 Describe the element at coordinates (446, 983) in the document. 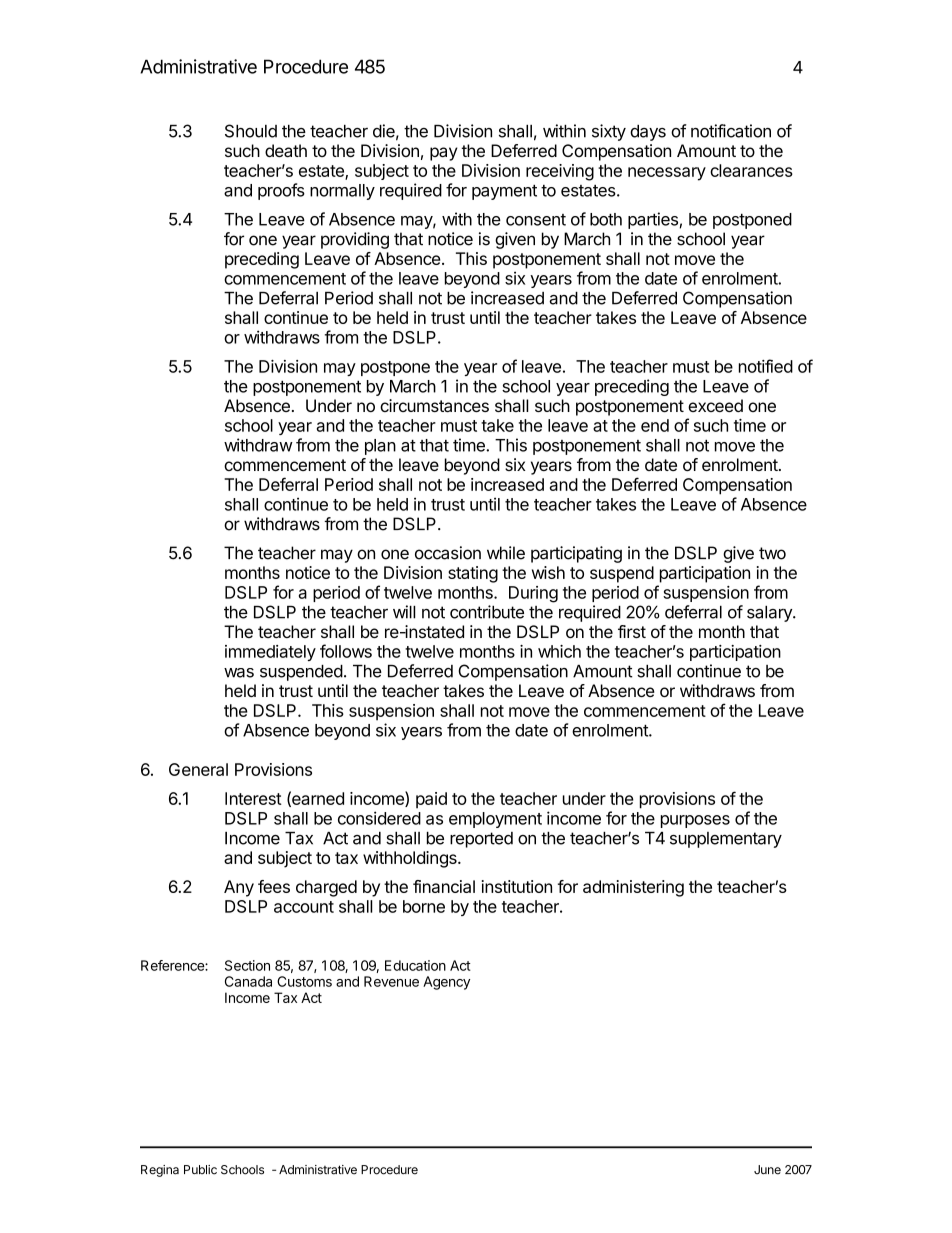

I see `Agency` at that location.
